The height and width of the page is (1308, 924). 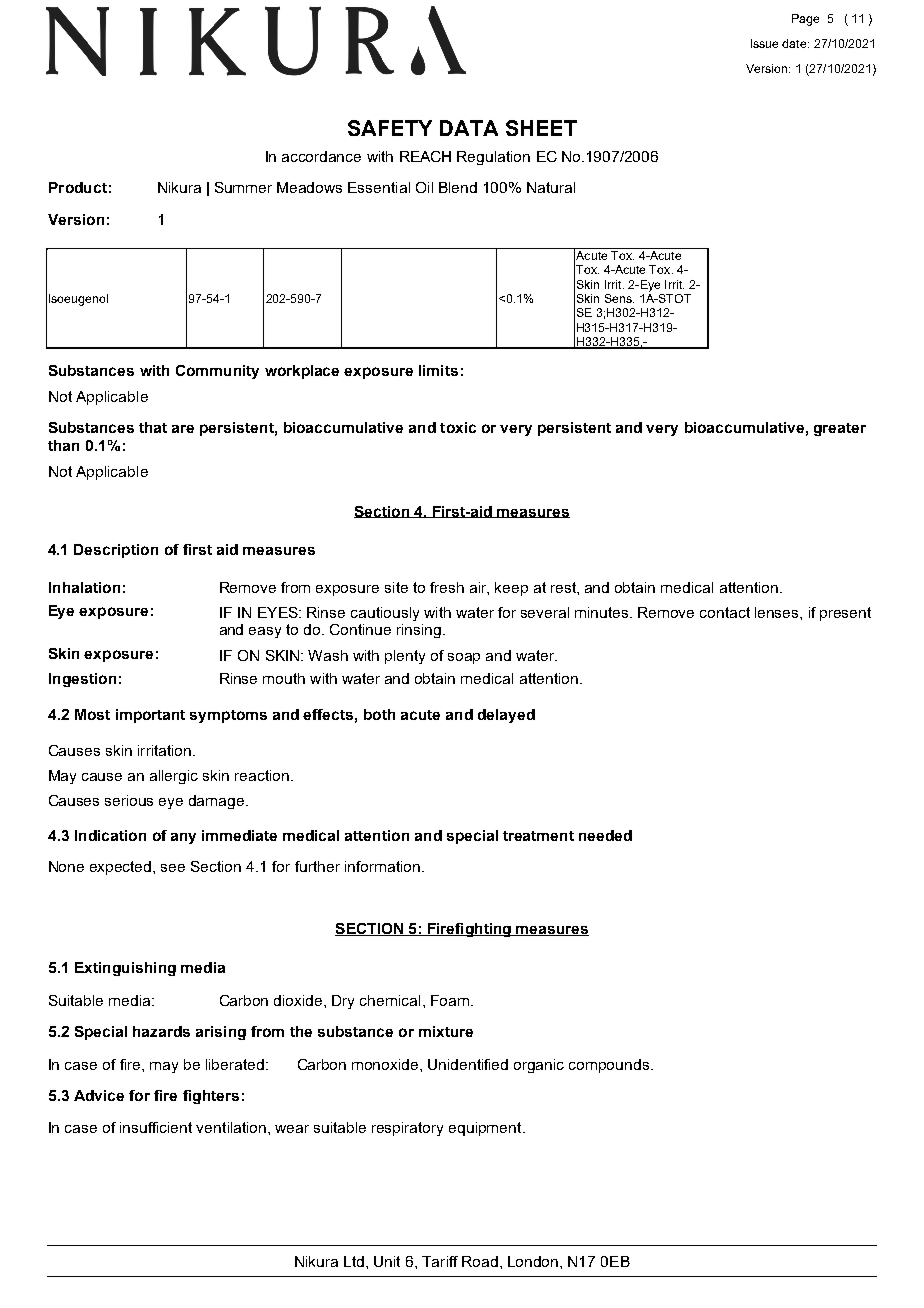 What do you see at coordinates (764, 43) in the page?
I see `Issue` at bounding box center [764, 43].
